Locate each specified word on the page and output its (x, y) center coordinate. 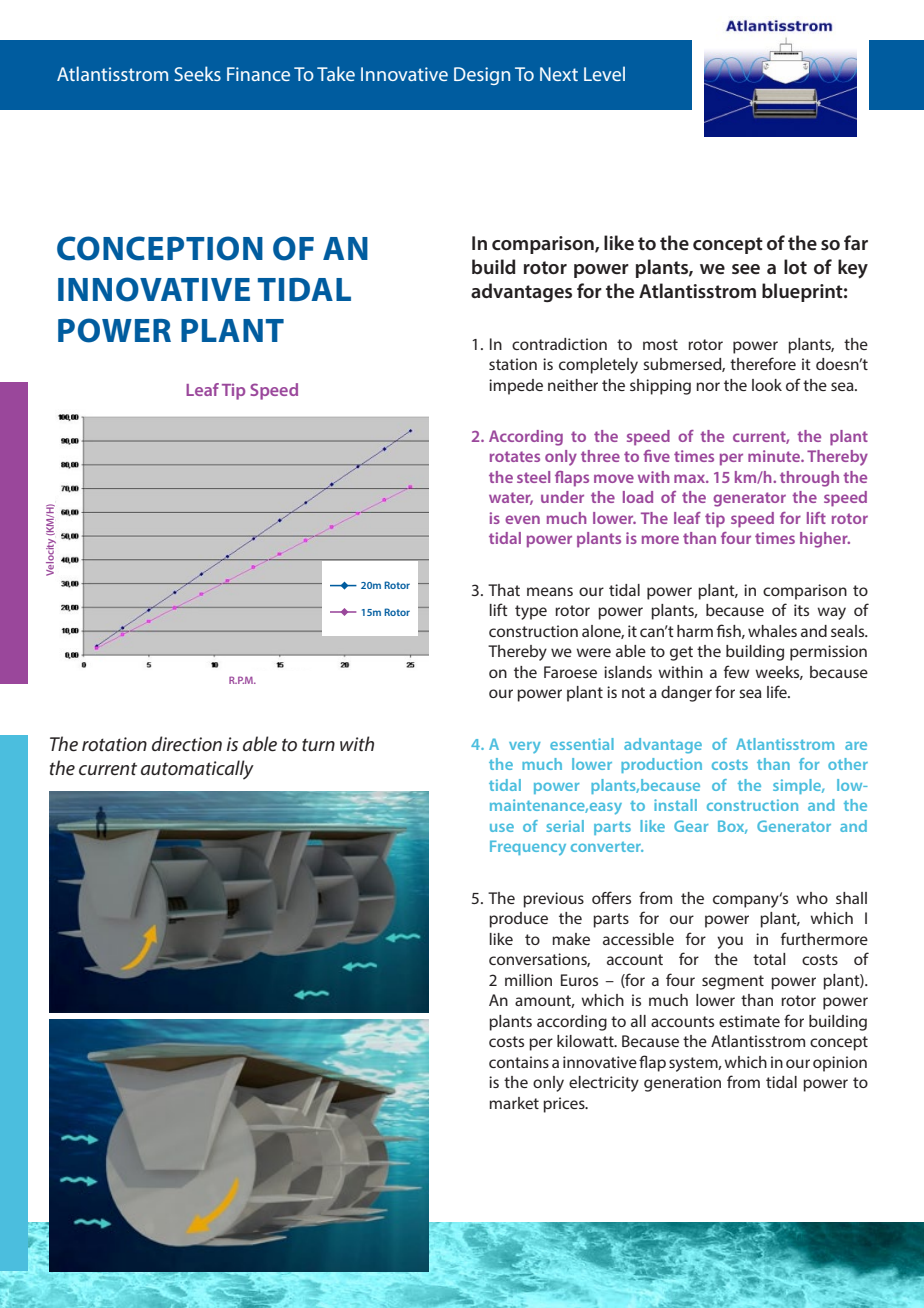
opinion (840, 1064)
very (524, 747)
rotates (515, 456)
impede (516, 387)
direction (187, 743)
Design (482, 76)
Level (604, 73)
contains (519, 1062)
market (514, 1103)
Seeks (197, 73)
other (848, 764)
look (767, 385)
